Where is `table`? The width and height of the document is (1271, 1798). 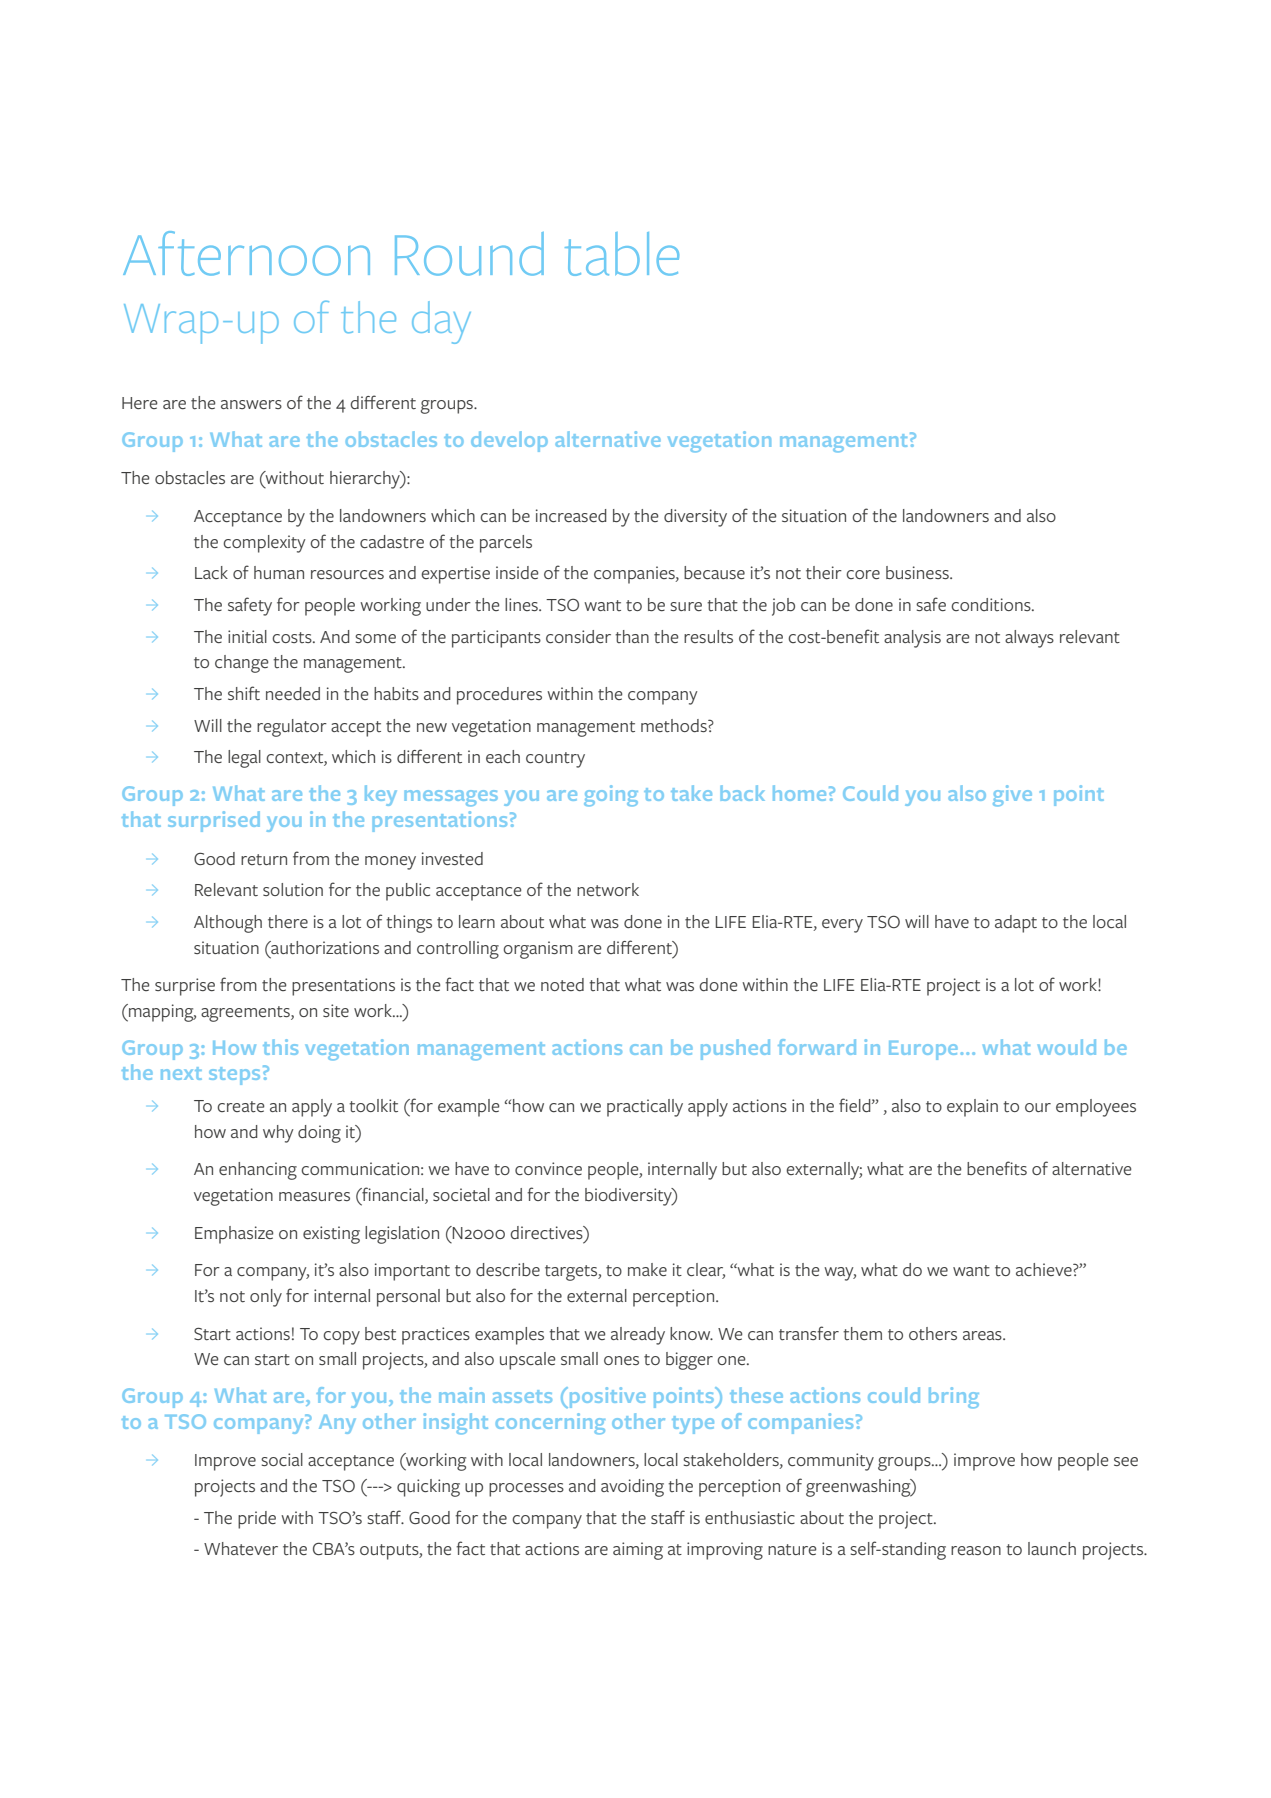 table is located at coordinates (622, 254).
